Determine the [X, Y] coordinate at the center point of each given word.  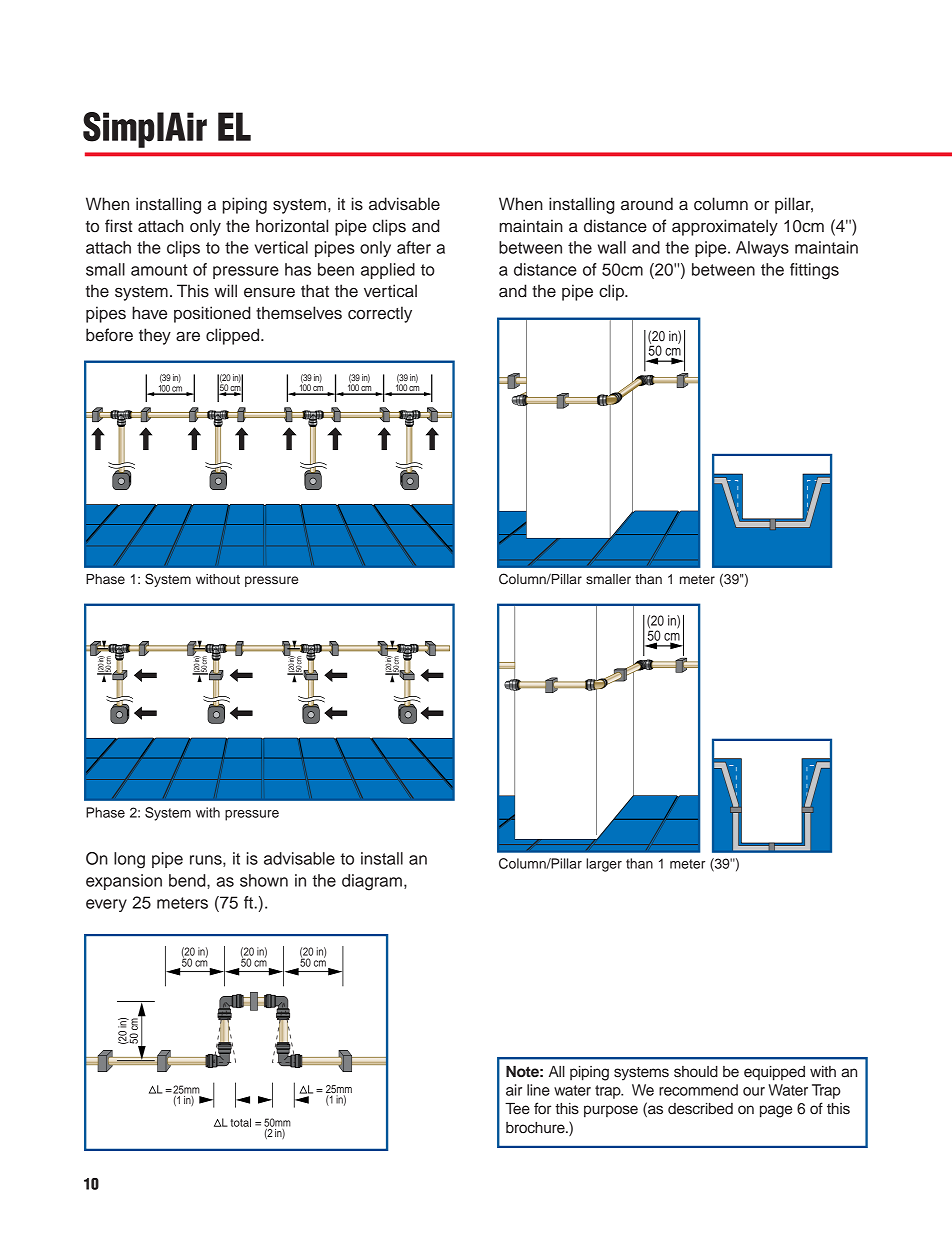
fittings [814, 271]
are [188, 337]
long [129, 860]
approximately [725, 227]
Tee [517, 1109]
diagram [372, 882]
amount [159, 270]
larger [604, 865]
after [414, 247]
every [106, 905]
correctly [380, 314]
